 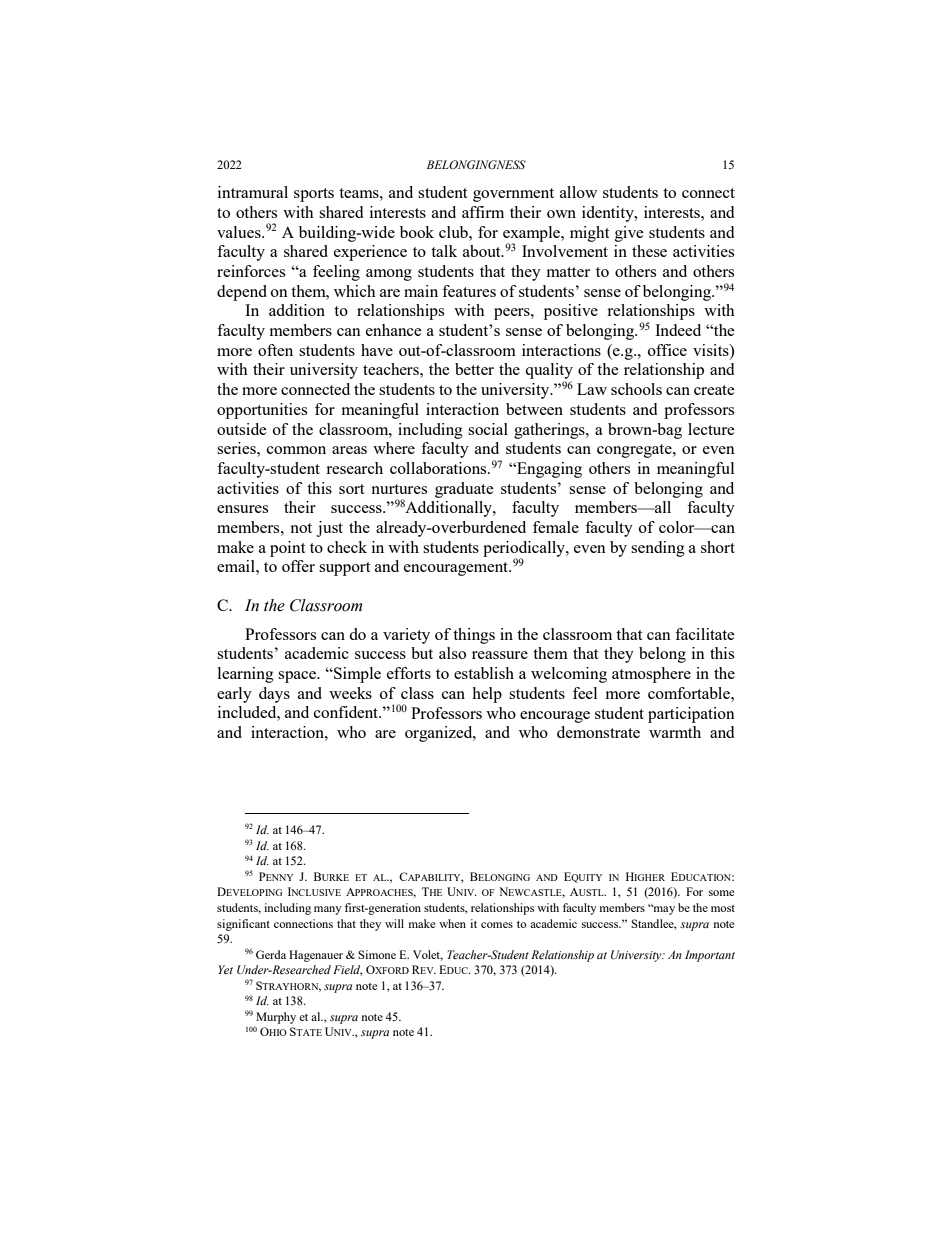 I want to click on Murphy, so click(x=276, y=1018).
